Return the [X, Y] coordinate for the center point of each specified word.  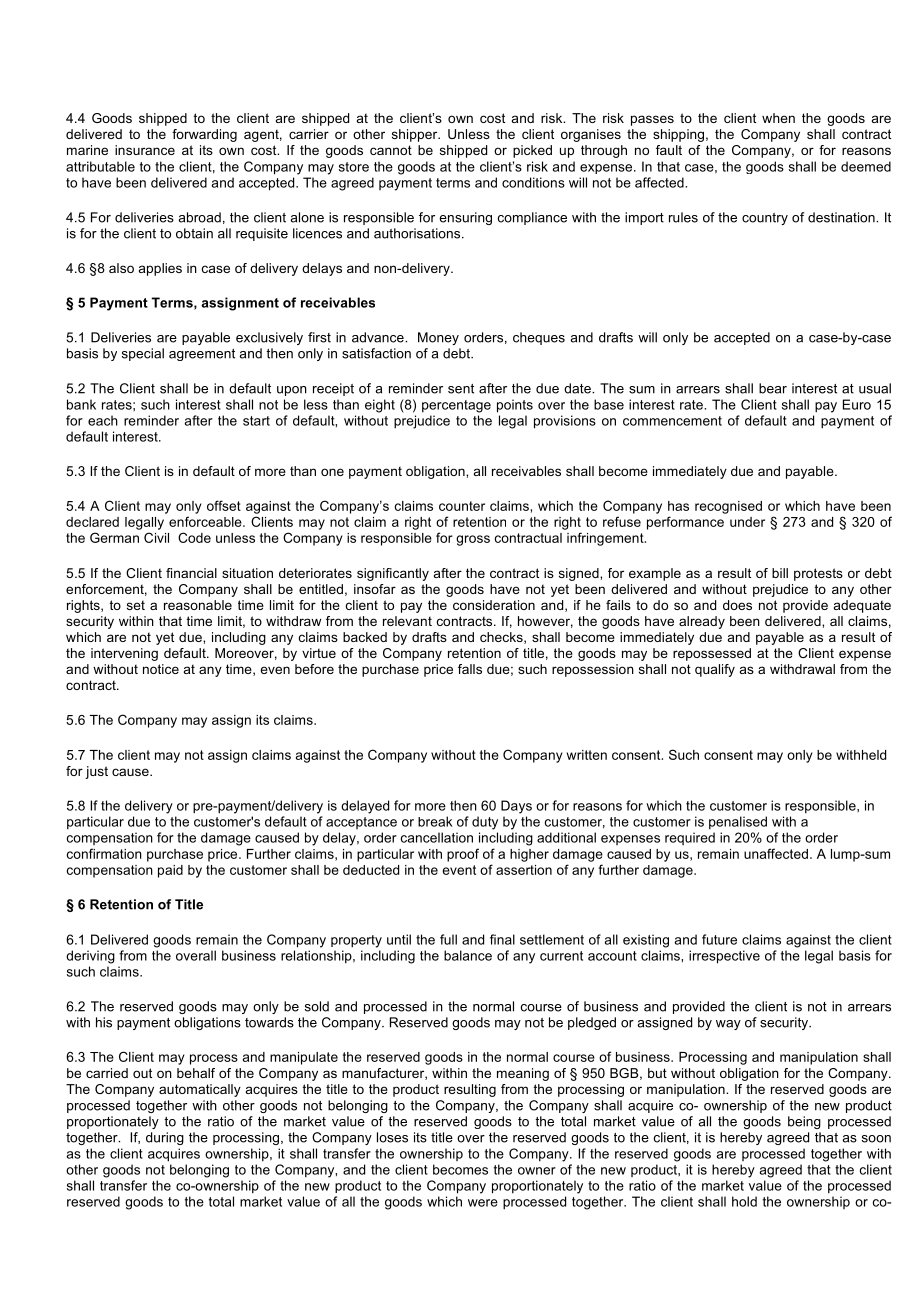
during [165, 1138]
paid [170, 871]
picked [532, 151]
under [747, 522]
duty [485, 823]
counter [462, 506]
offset [224, 505]
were [483, 1203]
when [778, 118]
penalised [738, 823]
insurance [145, 150]
